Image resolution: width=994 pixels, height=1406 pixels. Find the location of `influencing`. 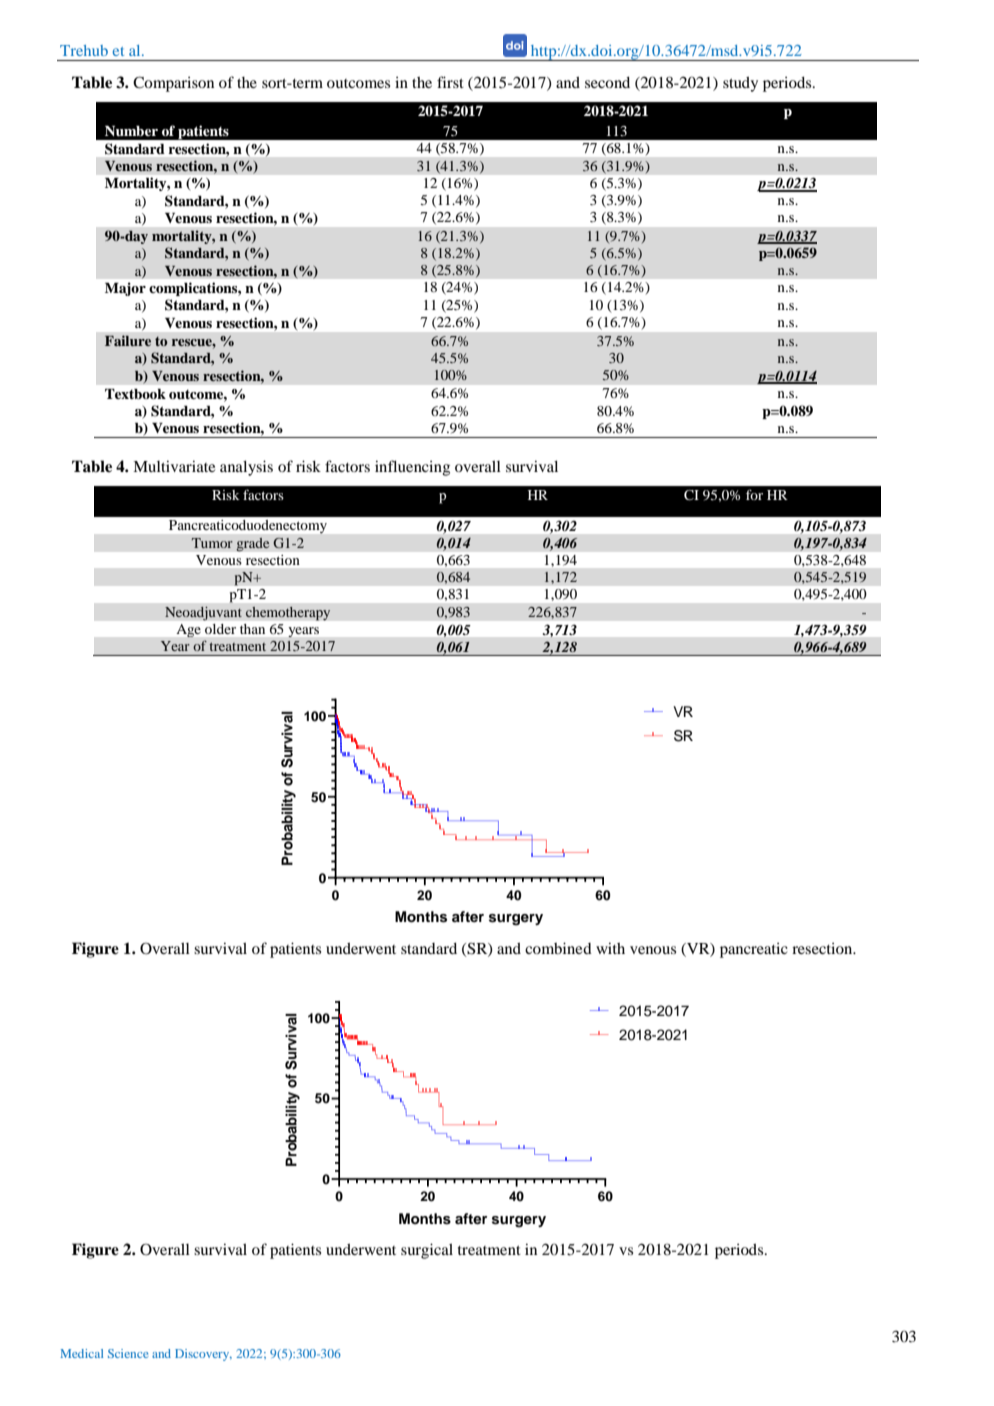

influencing is located at coordinates (412, 468).
